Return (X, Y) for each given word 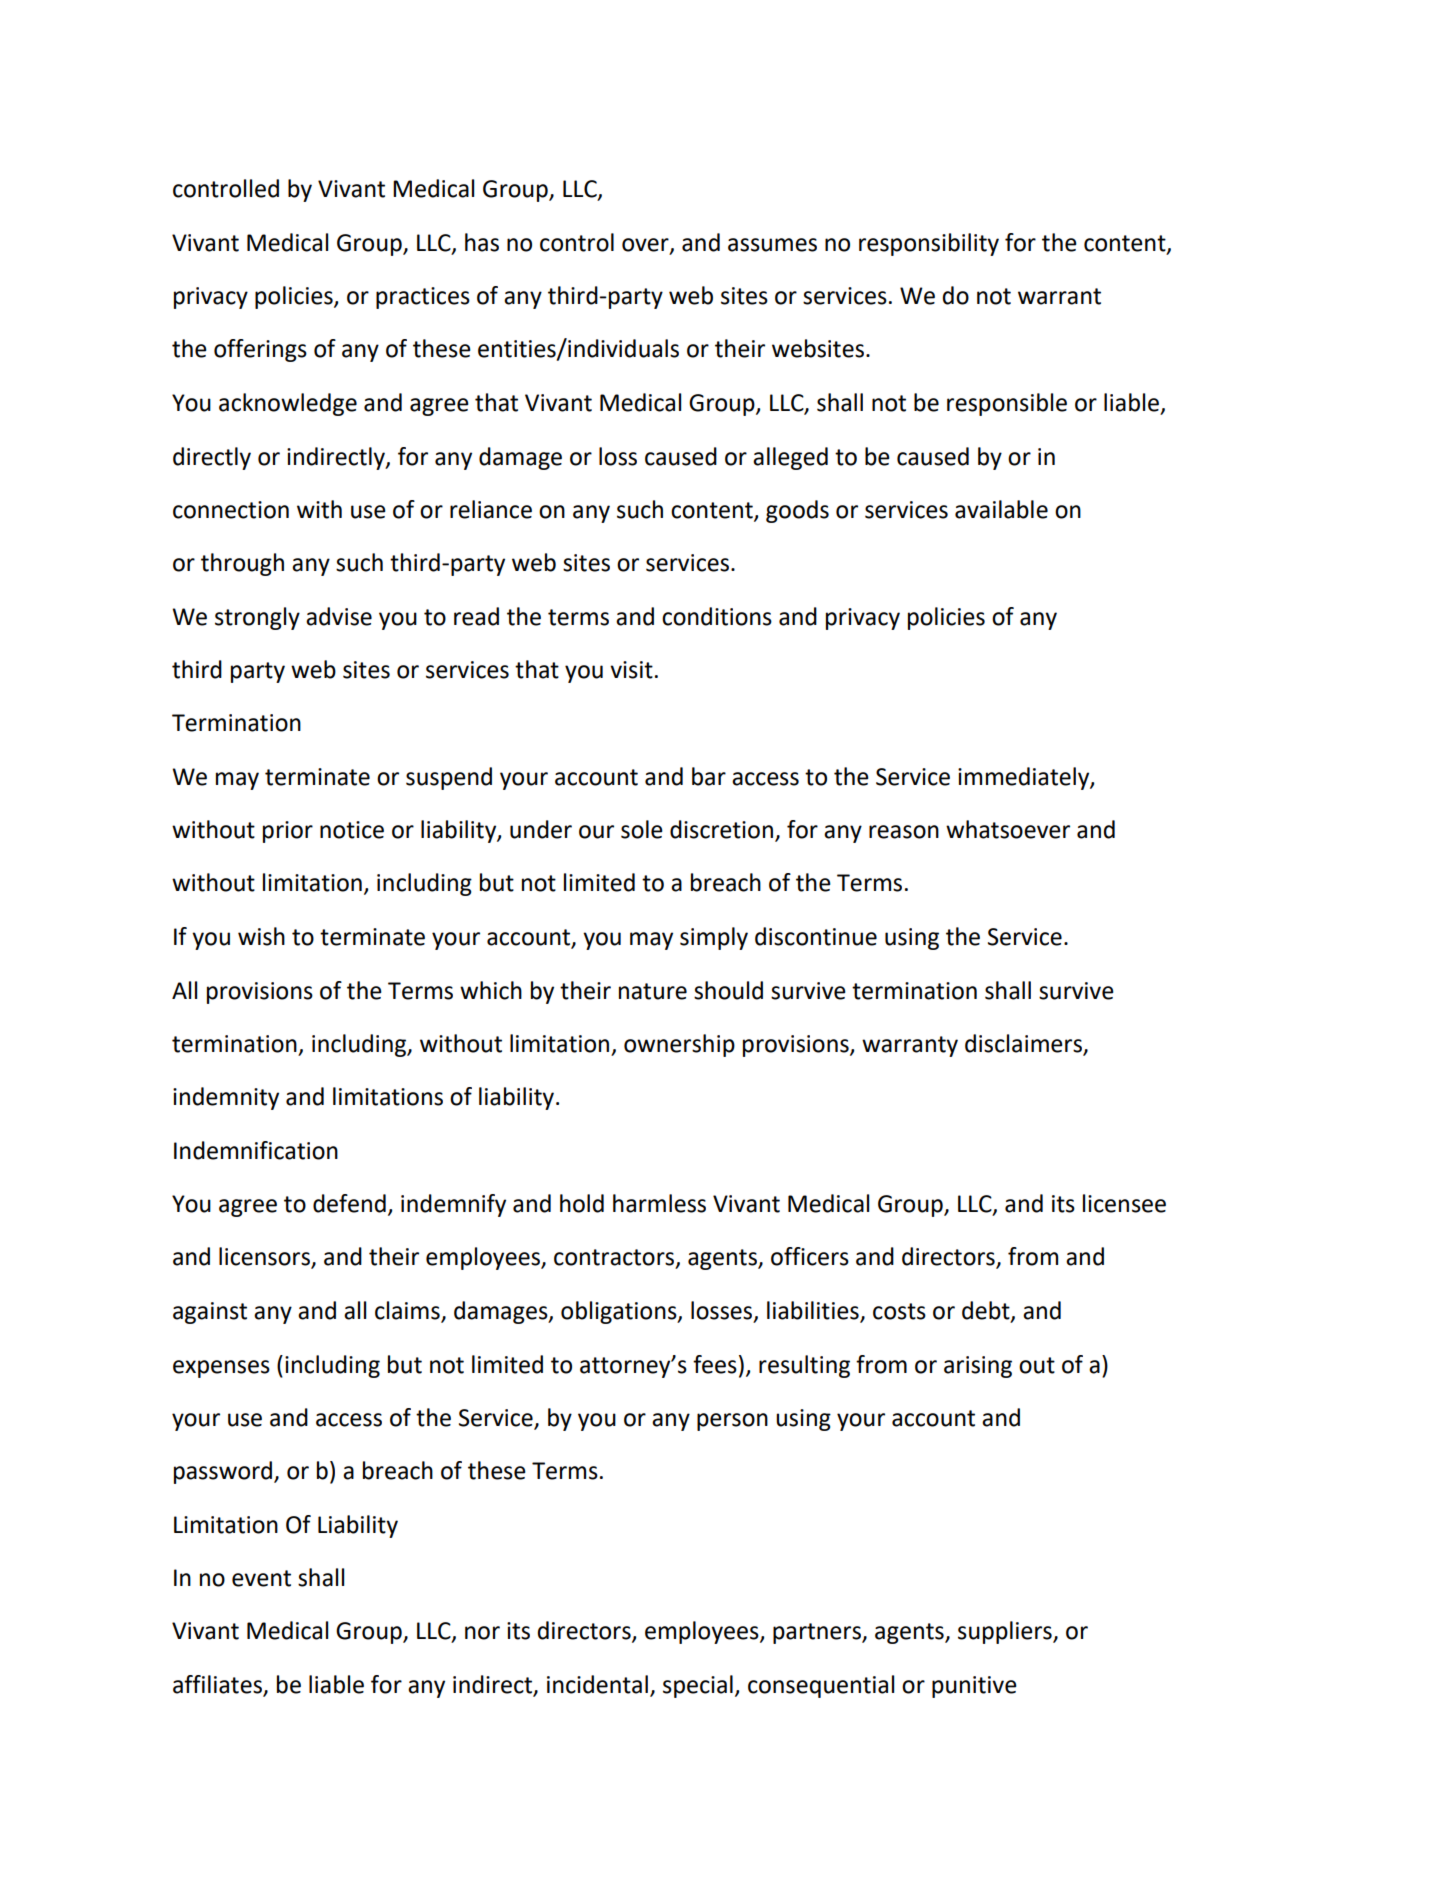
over (646, 245)
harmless (659, 1203)
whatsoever (1008, 829)
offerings (260, 350)
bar (709, 776)
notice (352, 830)
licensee (1124, 1203)
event (261, 1578)
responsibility (929, 244)
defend (349, 1203)
